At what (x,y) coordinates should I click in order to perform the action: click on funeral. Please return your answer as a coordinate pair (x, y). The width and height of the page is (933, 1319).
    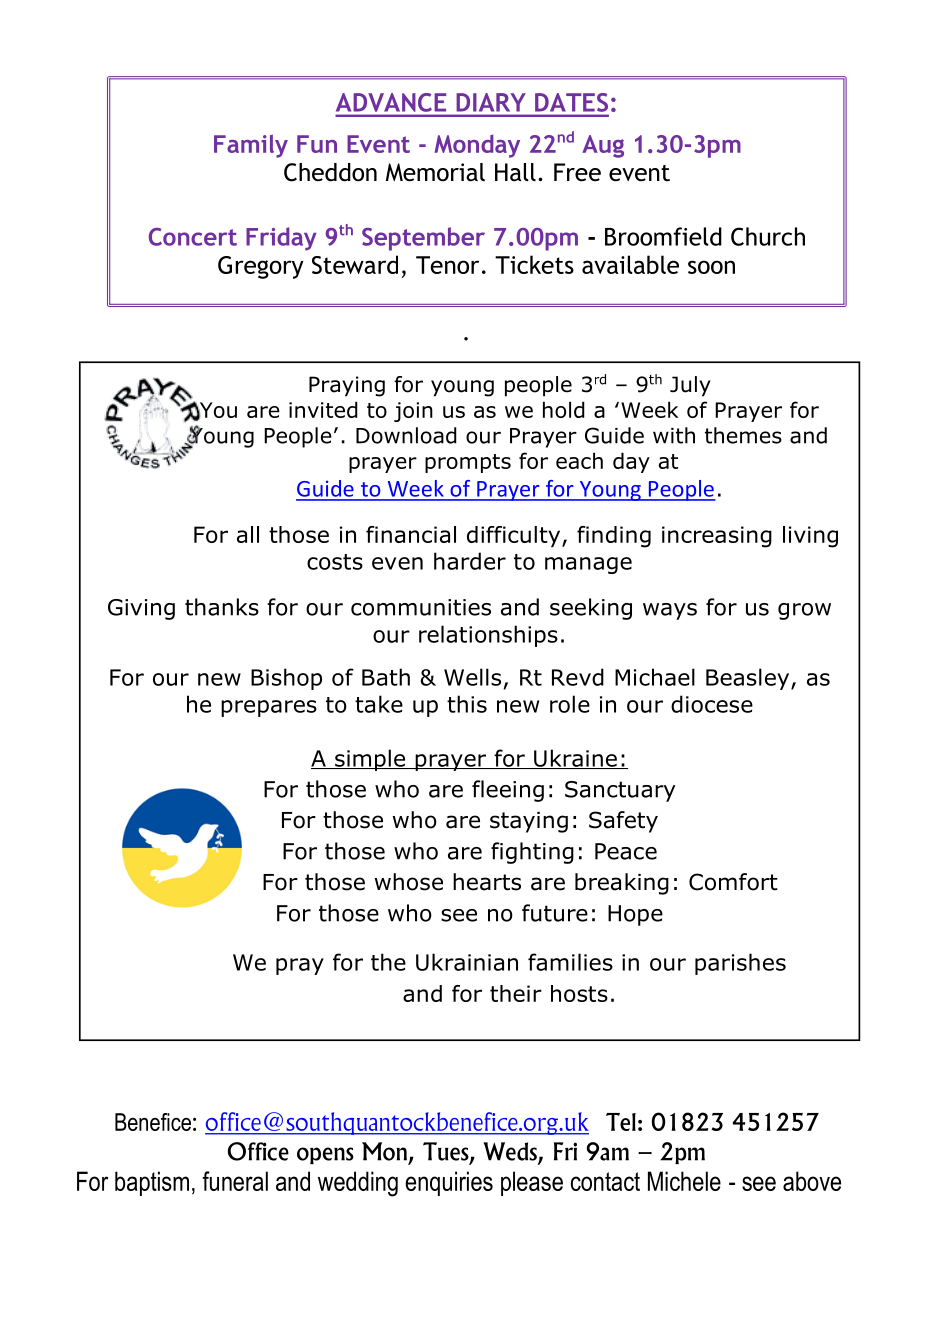
    Looking at the image, I should click on (235, 1181).
